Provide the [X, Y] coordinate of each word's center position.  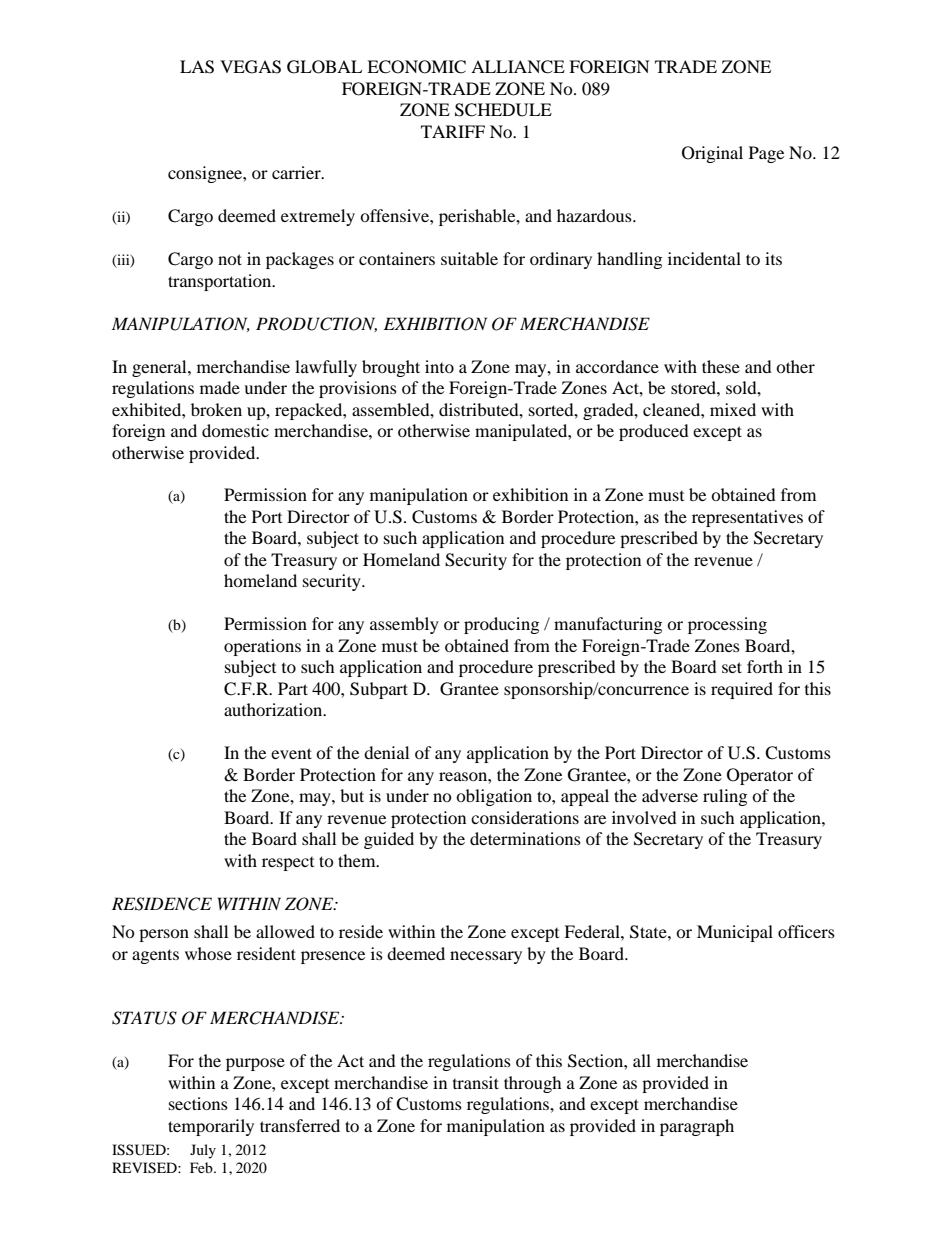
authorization [274, 709]
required [742, 690]
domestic [235, 430]
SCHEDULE [503, 110]
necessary [486, 957]
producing [501, 625]
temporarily [211, 1127]
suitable [469, 258]
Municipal [735, 933]
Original [712, 154]
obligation [494, 797]
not [230, 259]
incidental [704, 258]
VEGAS [250, 67]
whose [208, 953]
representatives [747, 518]
